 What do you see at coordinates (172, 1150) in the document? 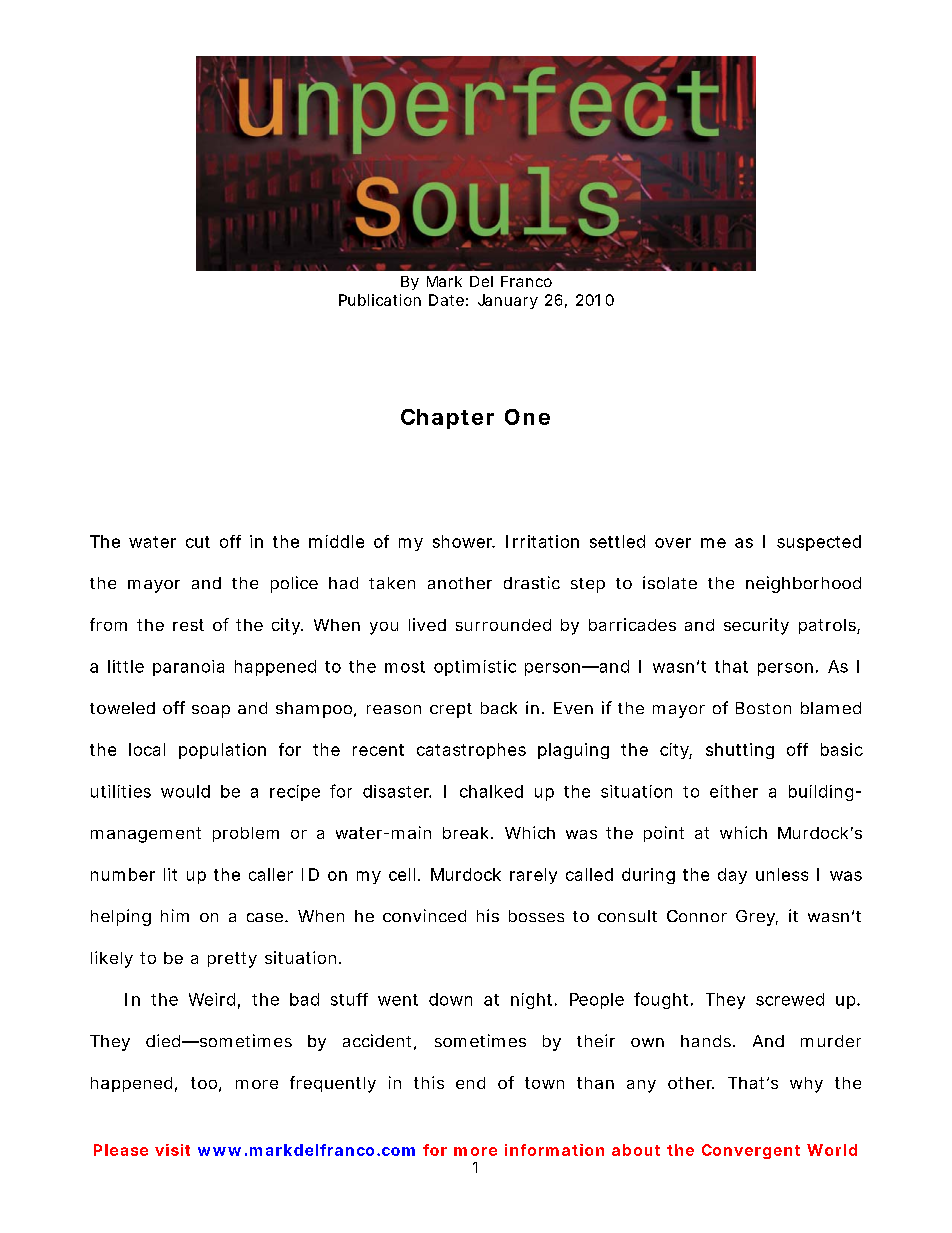
I see `visit` at bounding box center [172, 1150].
